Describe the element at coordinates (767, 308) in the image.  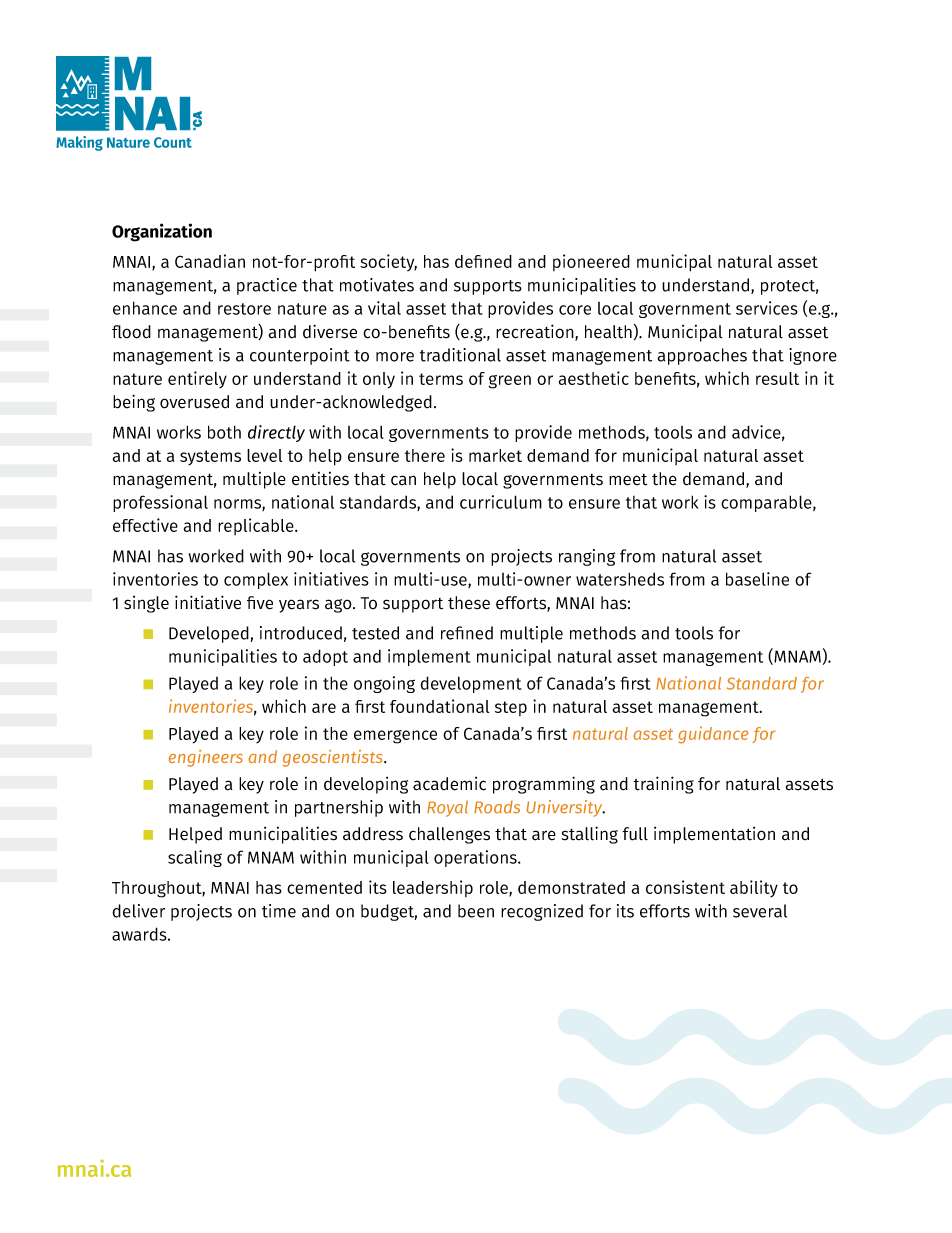
I see `services` at that location.
